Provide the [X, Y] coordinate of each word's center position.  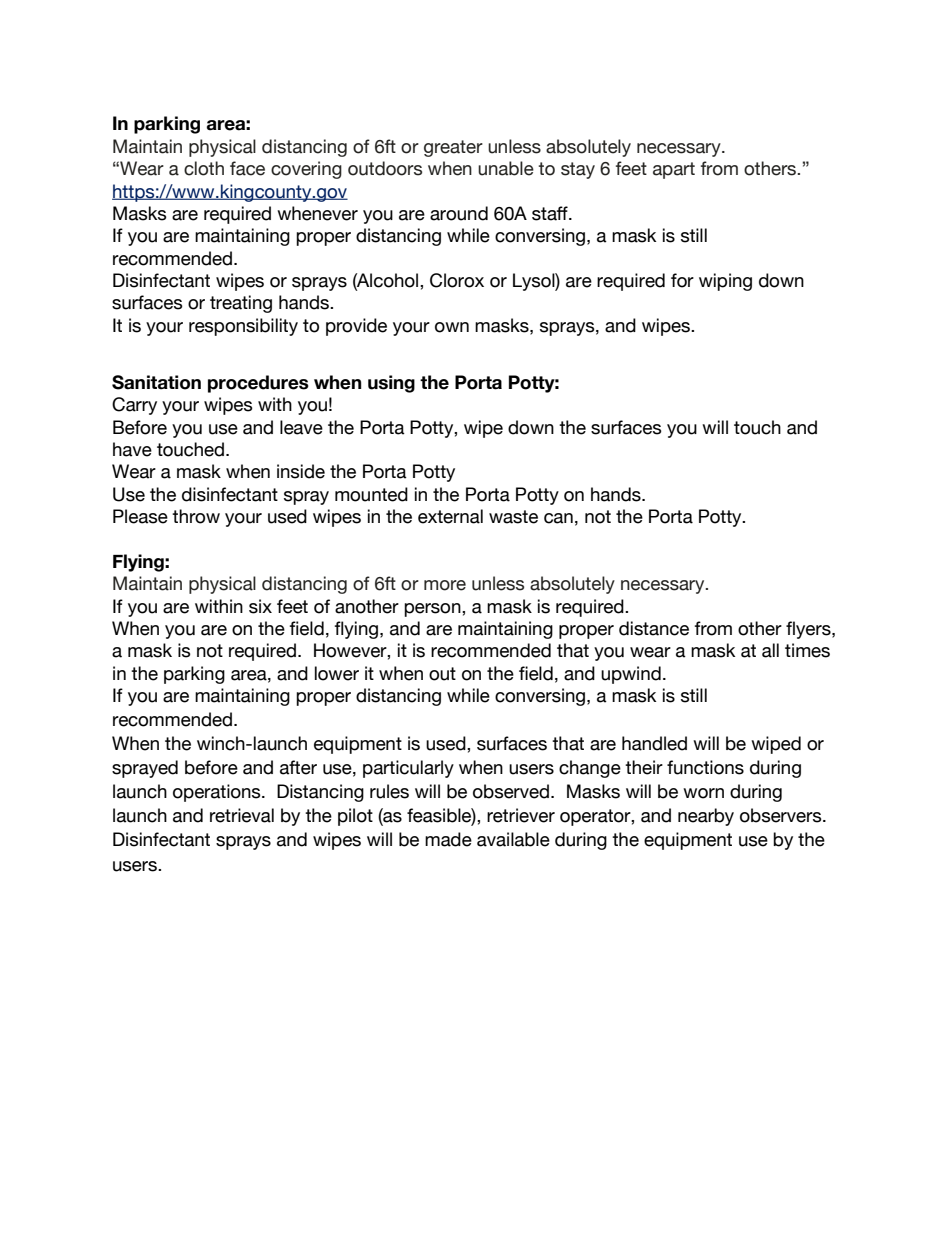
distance [654, 628]
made [448, 839]
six [260, 606]
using [391, 384]
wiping [725, 282]
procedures [258, 384]
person [433, 610]
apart [674, 170]
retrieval [242, 815]
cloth [204, 168]
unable [506, 168]
